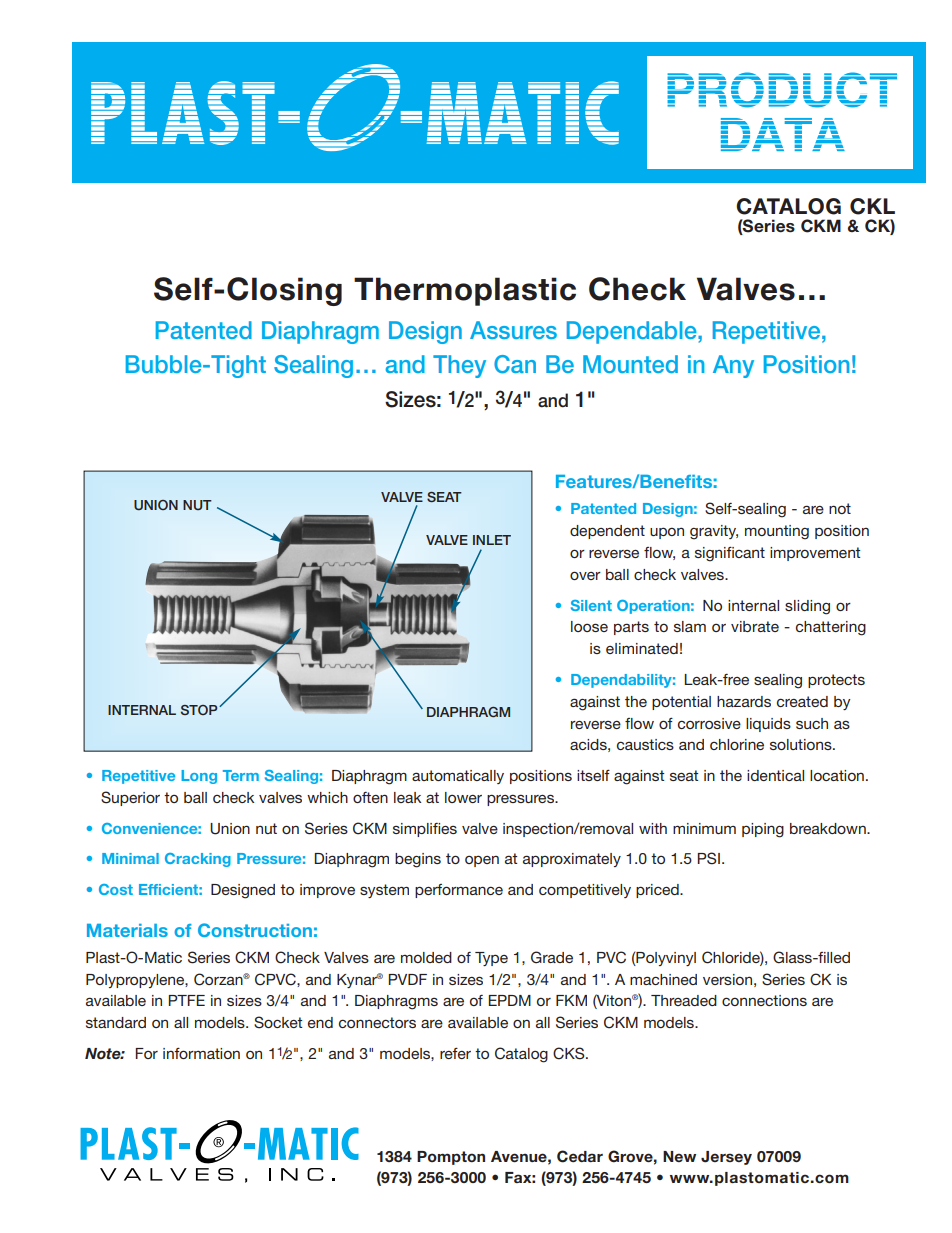 The image size is (952, 1233). Describe the element at coordinates (513, 330) in the screenshot. I see `Assures` at that location.
